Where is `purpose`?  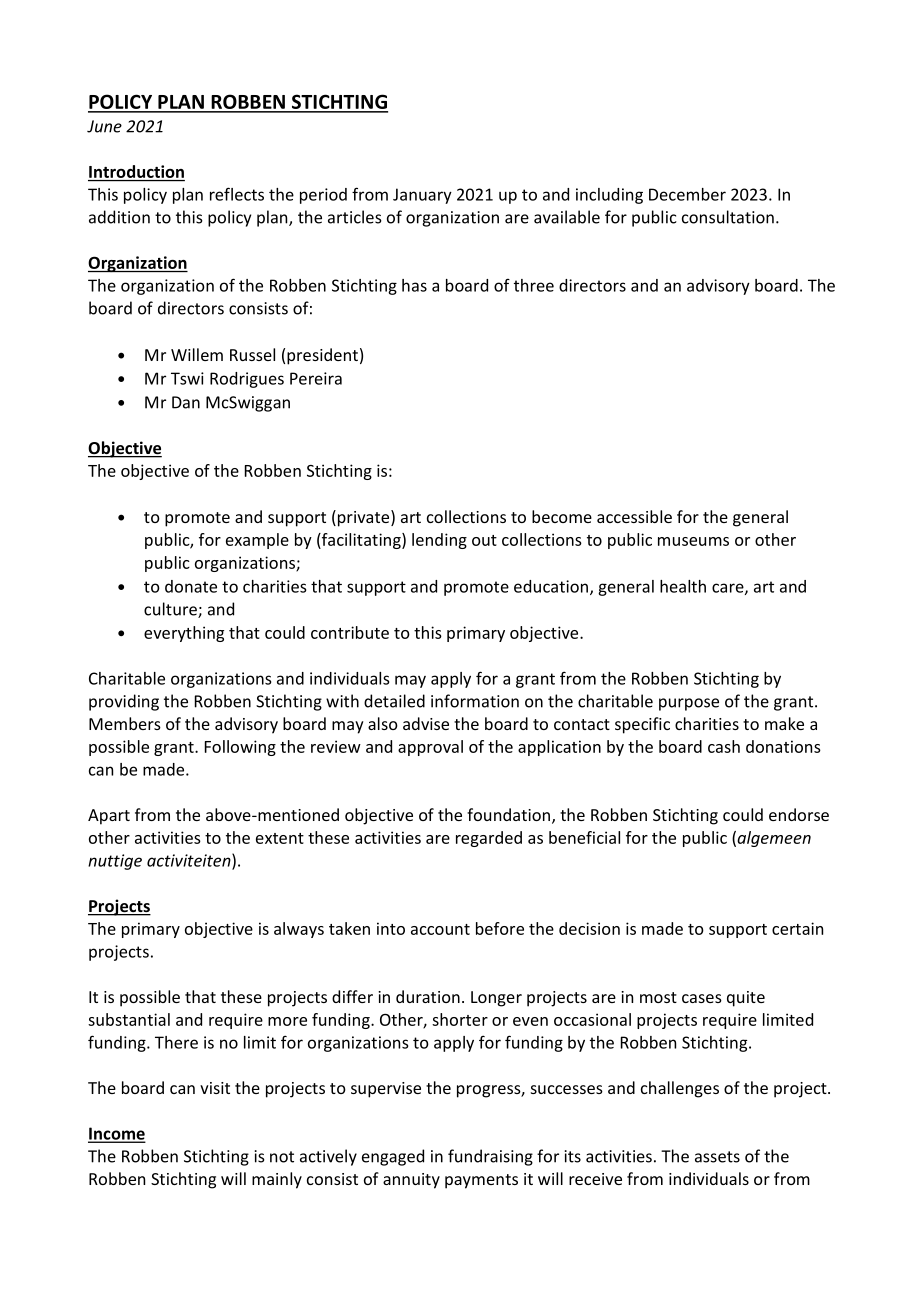
purpose is located at coordinates (689, 704).
